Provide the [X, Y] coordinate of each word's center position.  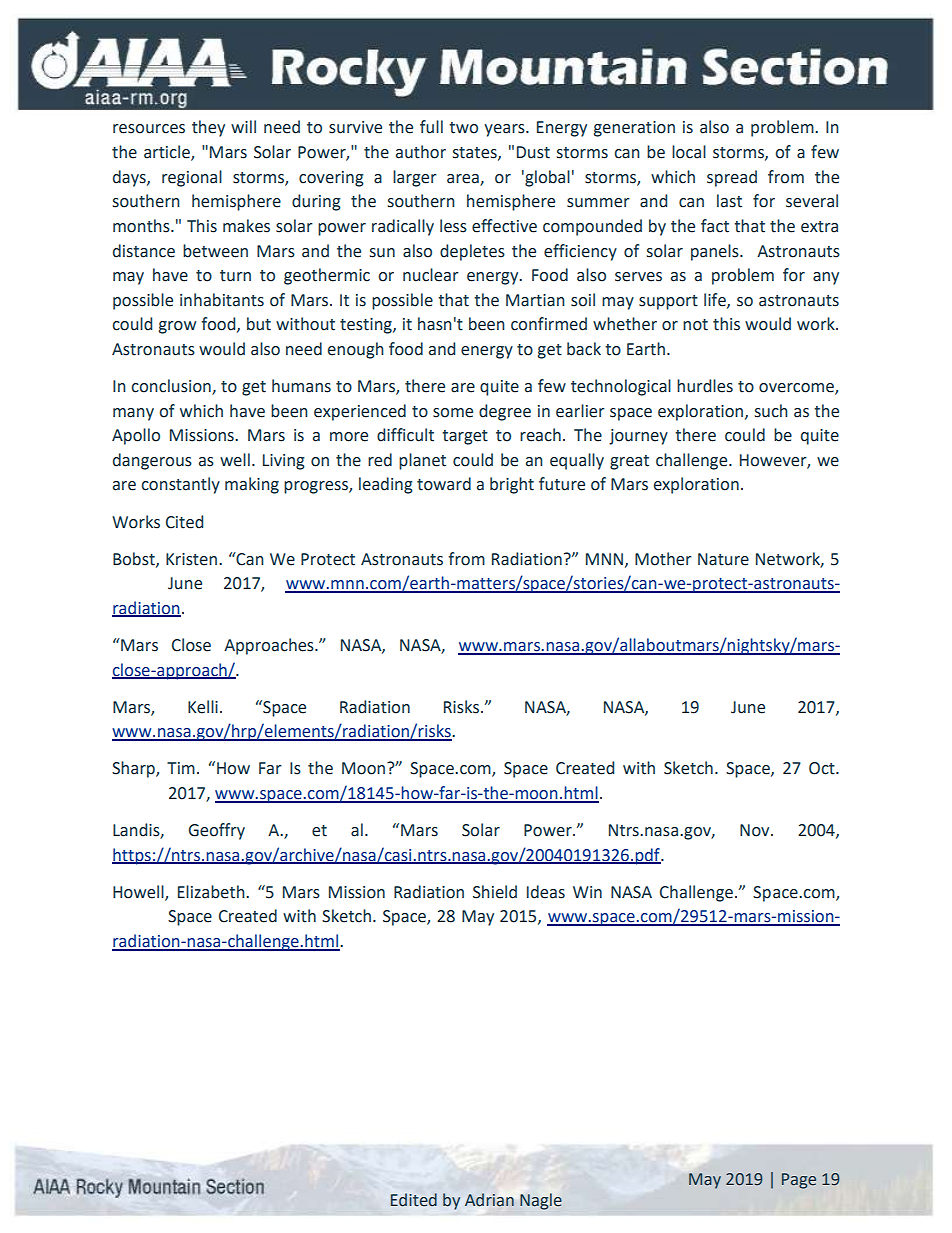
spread [732, 178]
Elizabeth [212, 892]
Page [799, 1181]
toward [444, 484]
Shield [495, 892]
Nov [756, 830]
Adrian [489, 1200]
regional [192, 178]
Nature [723, 559]
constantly [180, 485]
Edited [414, 1200]
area [464, 179]
